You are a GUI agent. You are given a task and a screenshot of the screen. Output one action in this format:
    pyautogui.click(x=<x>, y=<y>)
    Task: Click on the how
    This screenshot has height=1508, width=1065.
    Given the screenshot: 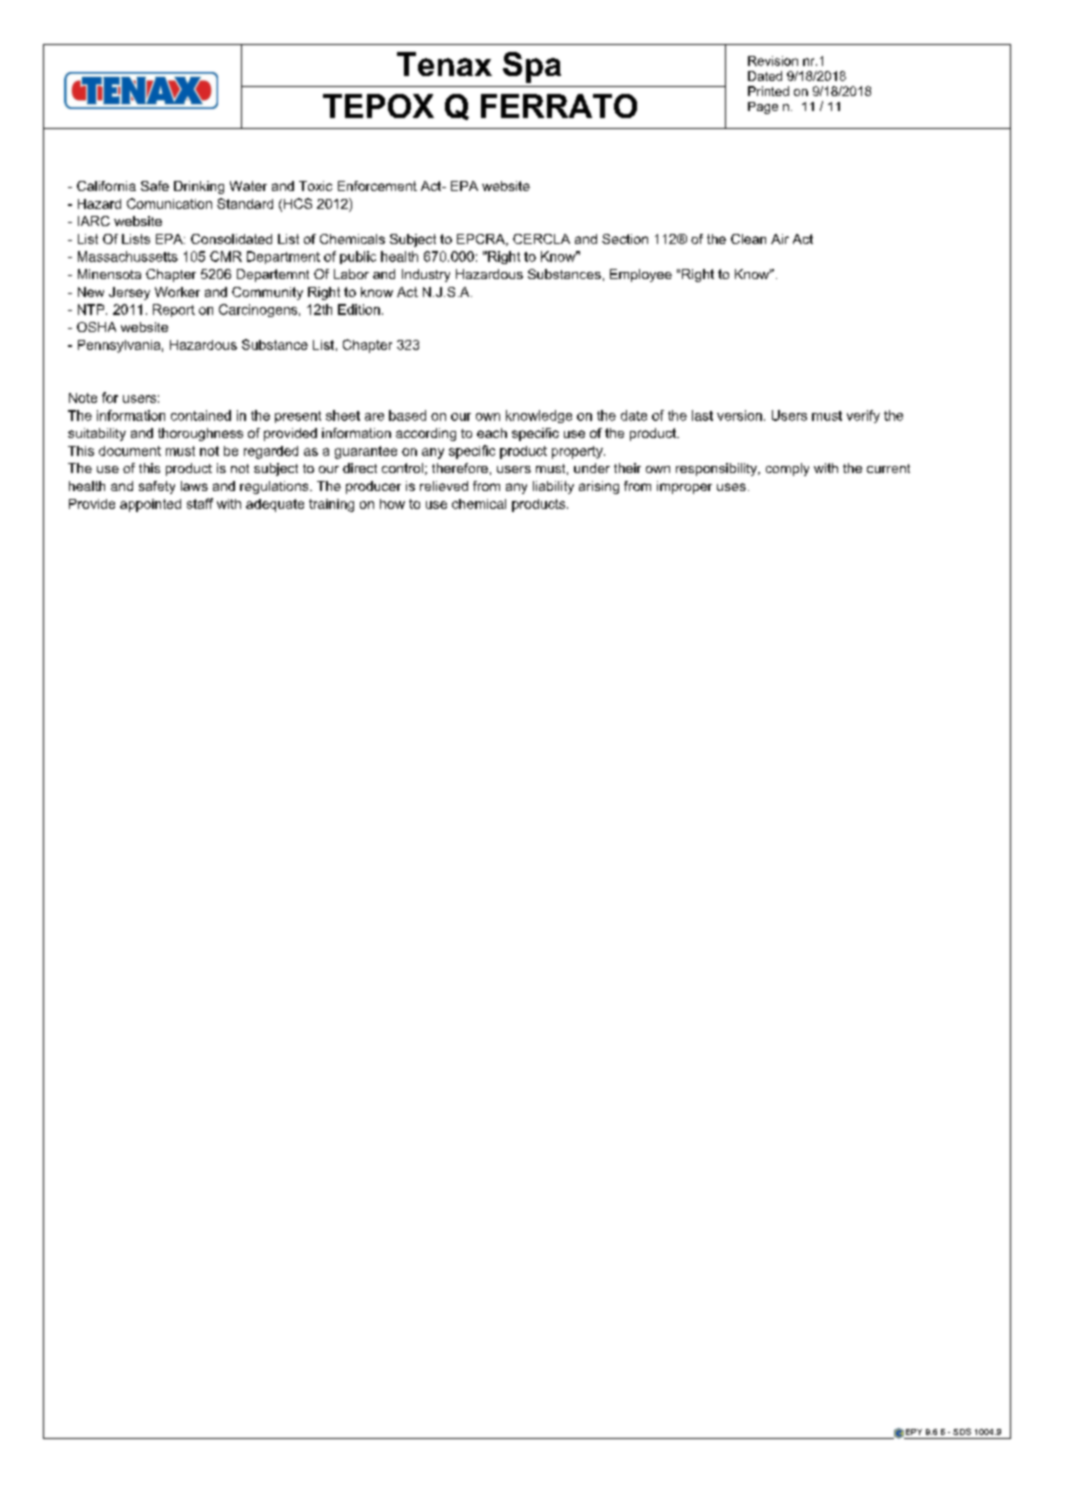 What is the action you would take?
    pyautogui.click(x=392, y=504)
